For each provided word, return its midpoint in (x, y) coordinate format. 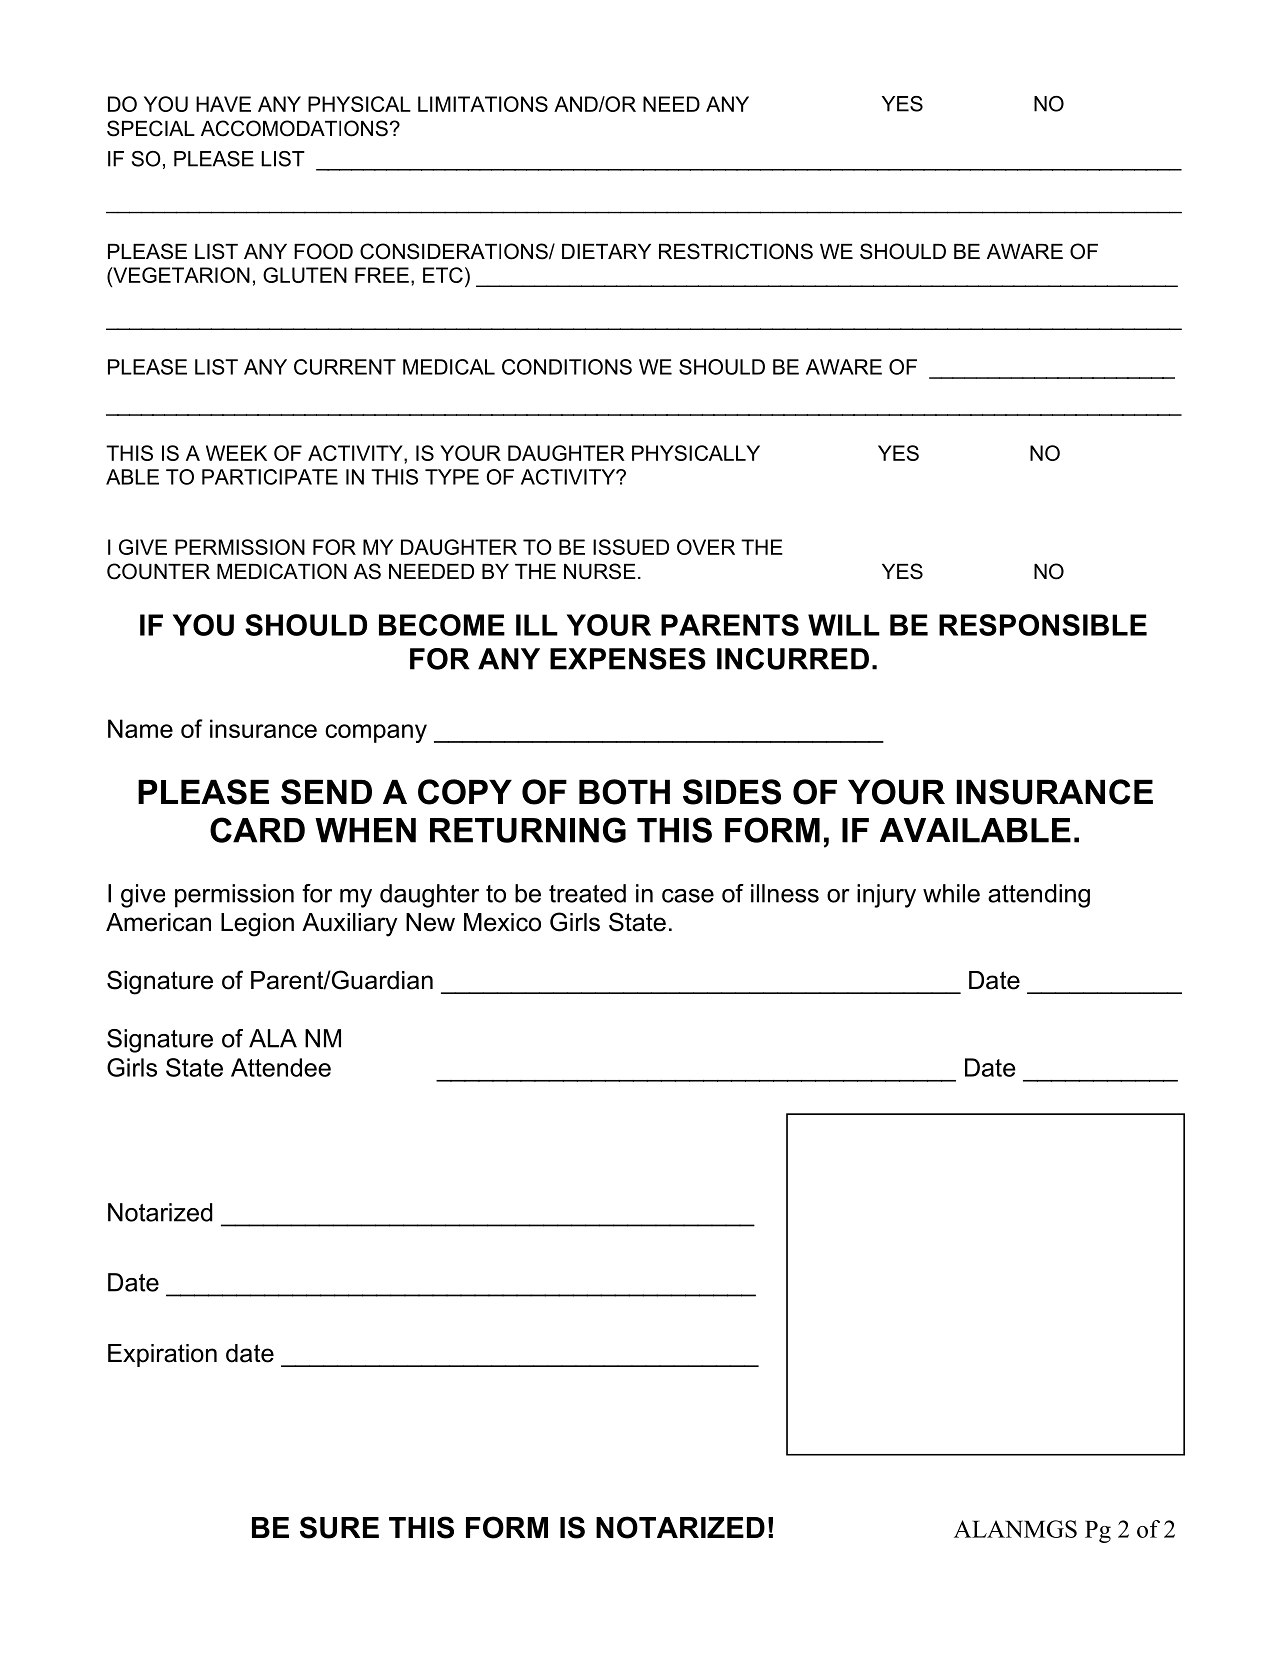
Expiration (162, 1355)
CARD (257, 830)
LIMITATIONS (483, 104)
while (951, 893)
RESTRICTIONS (736, 251)
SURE (339, 1527)
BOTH (624, 792)
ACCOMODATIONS (295, 128)
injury (886, 896)
